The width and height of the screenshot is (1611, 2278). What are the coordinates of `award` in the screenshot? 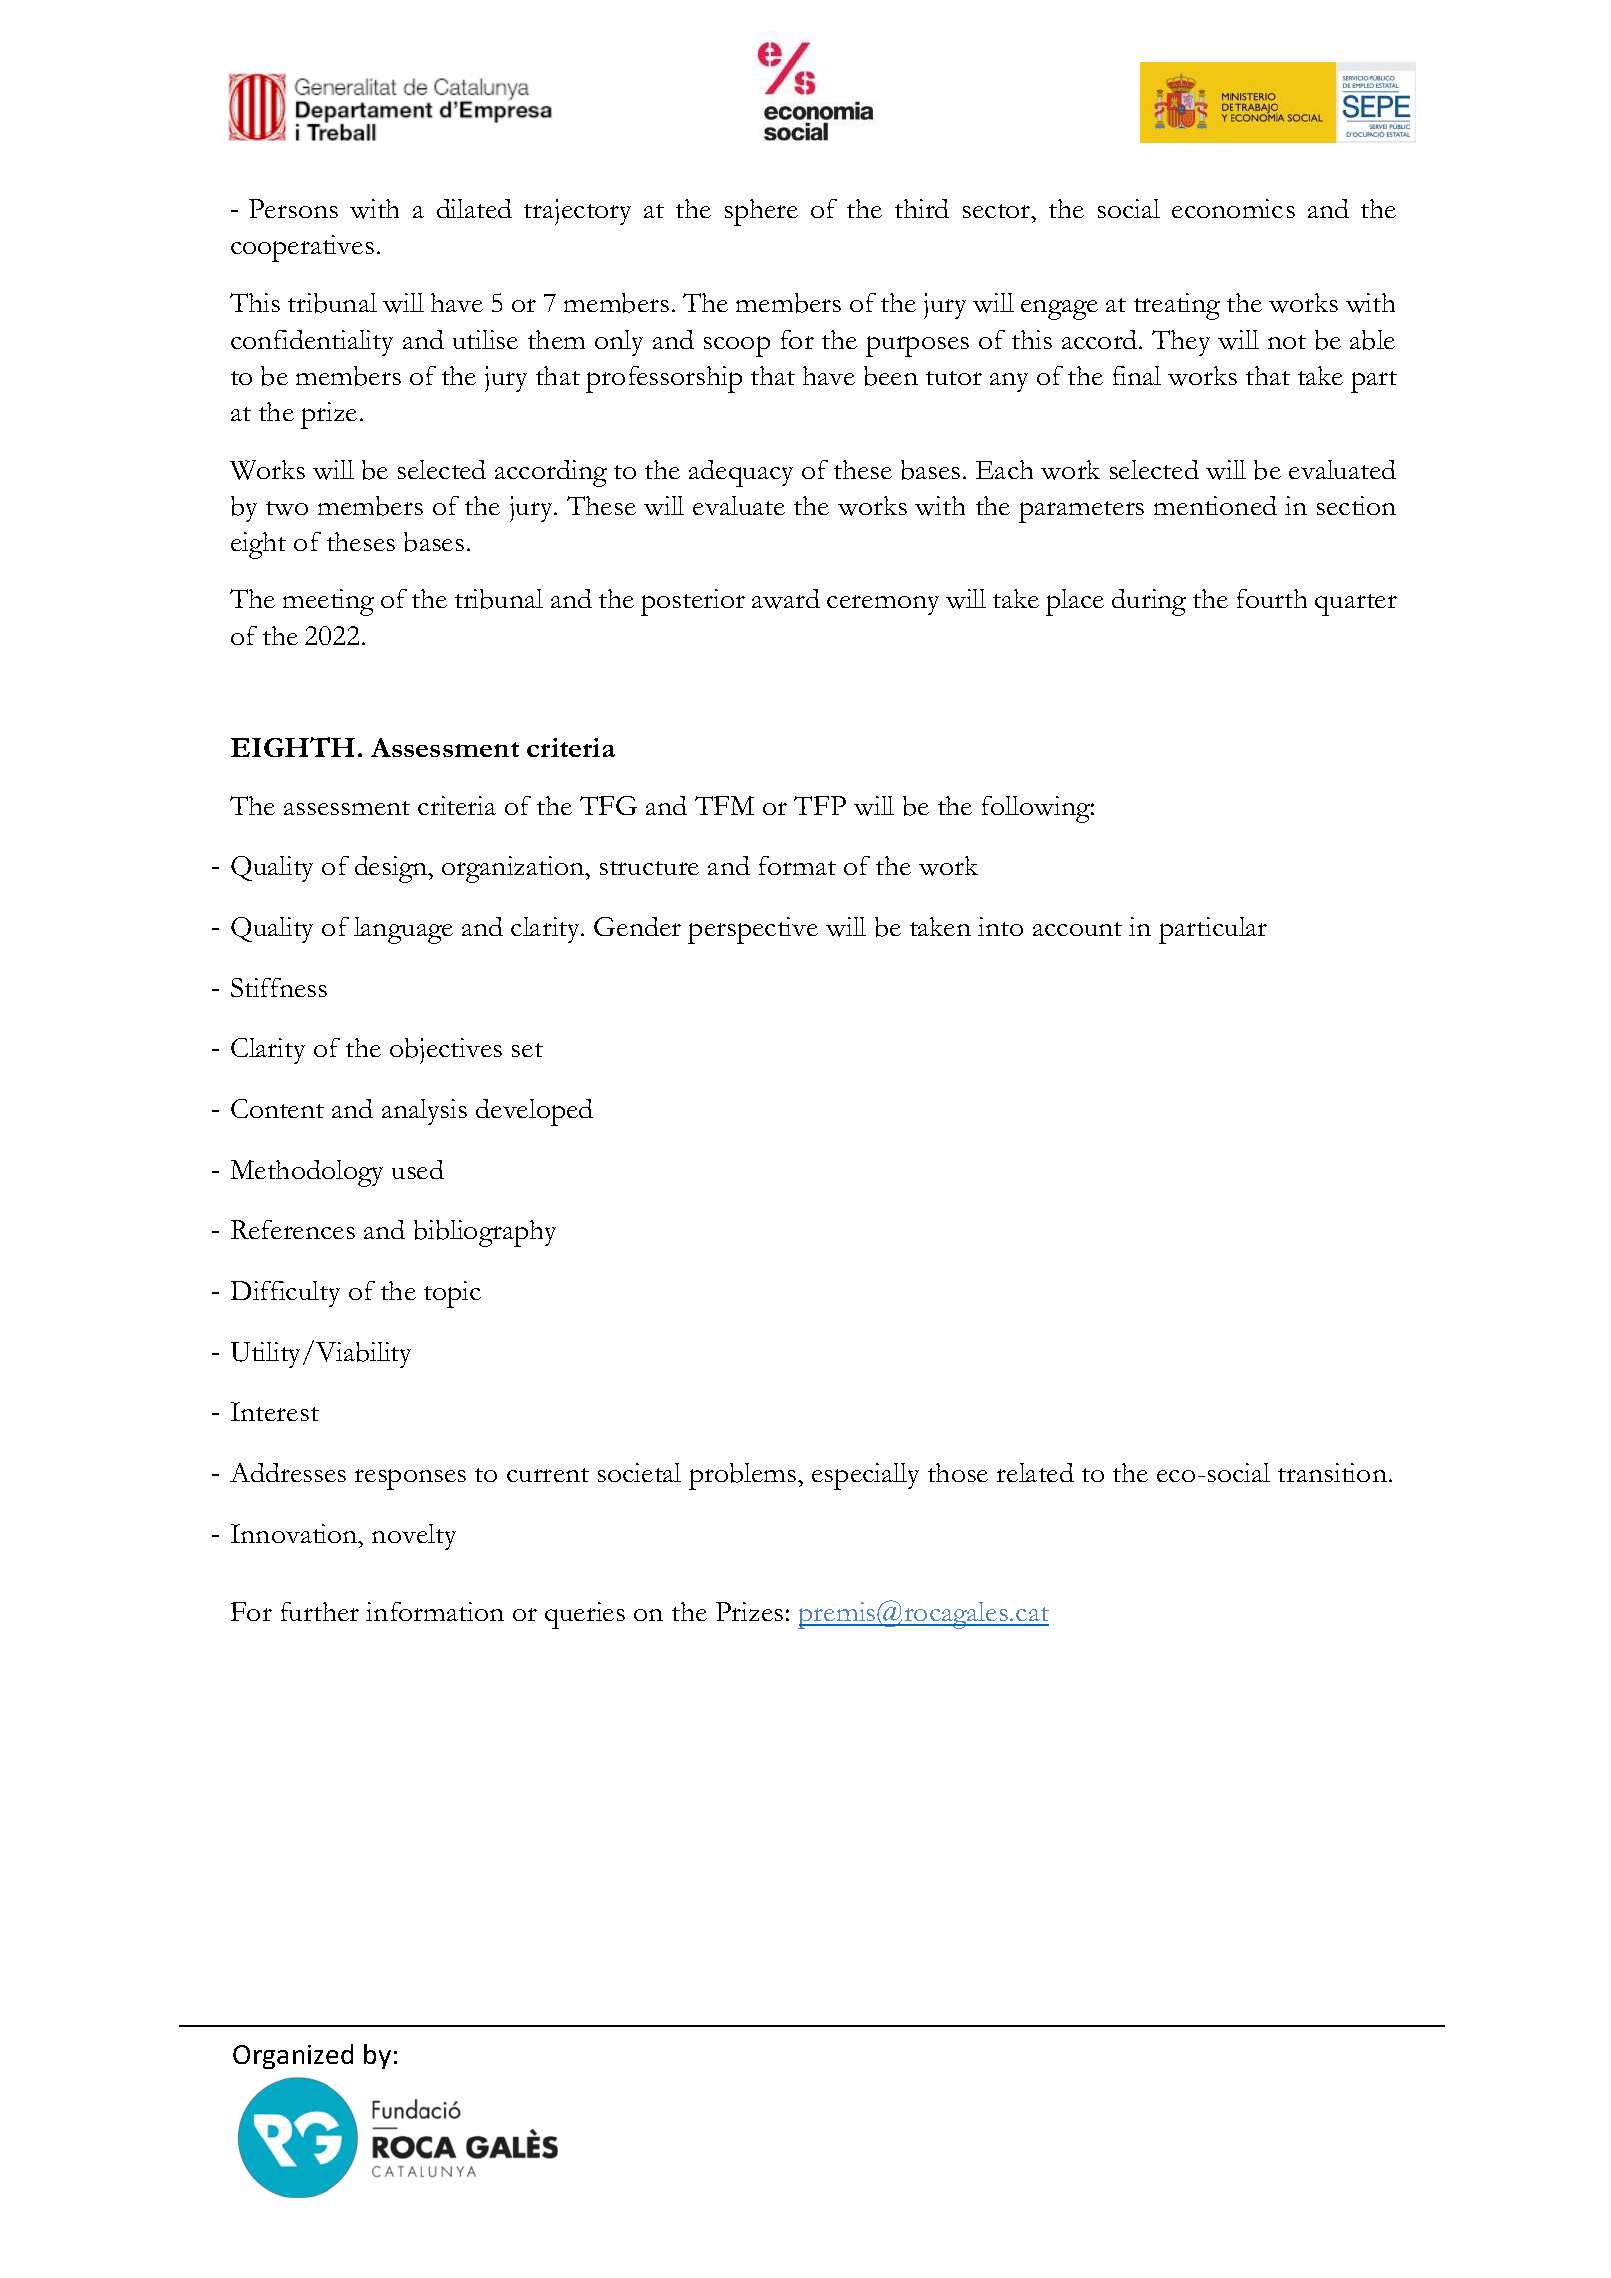 It's located at (786, 599).
